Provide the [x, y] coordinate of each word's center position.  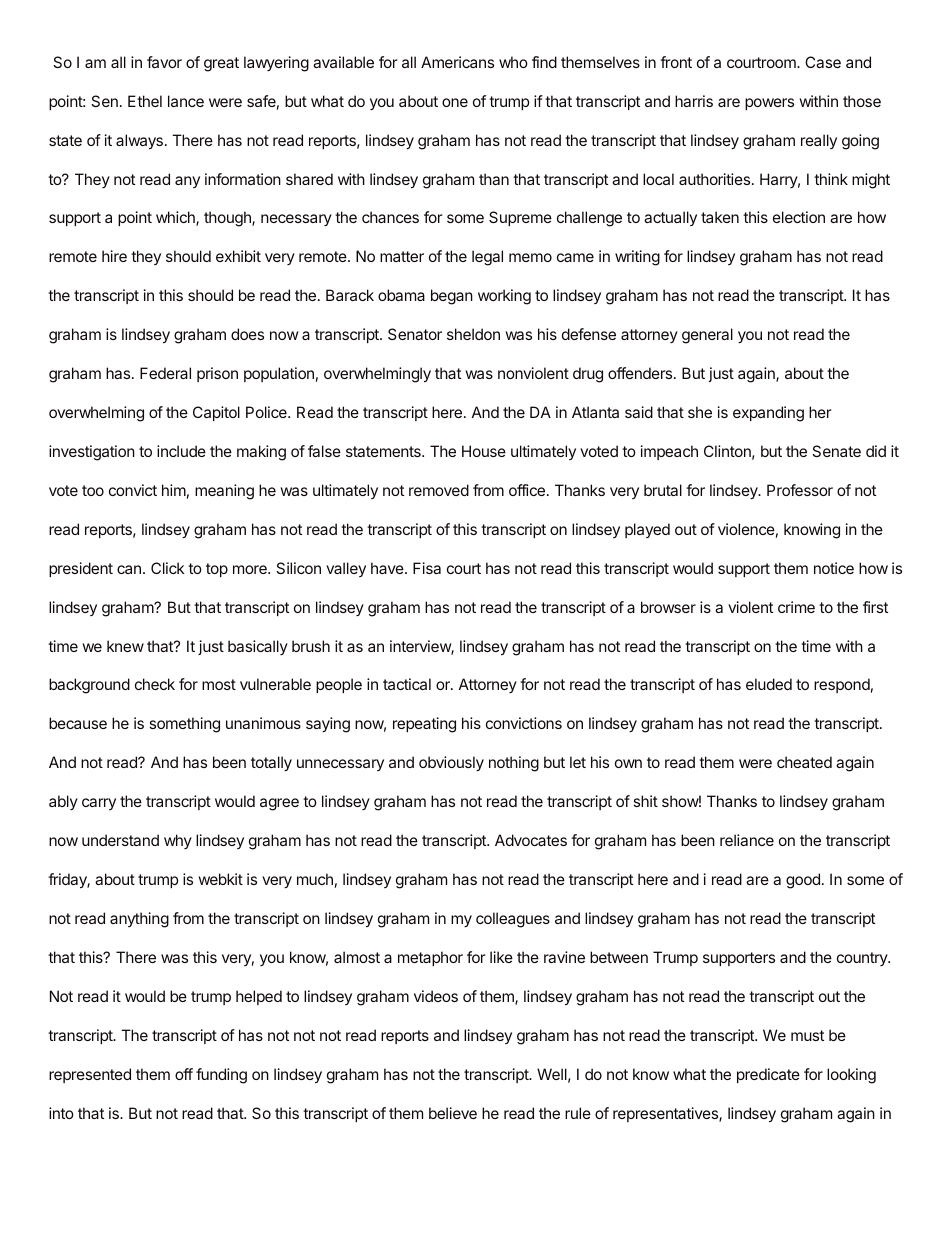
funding [221, 1076]
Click [168, 568]
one [455, 102]
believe [453, 1113]
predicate [768, 1075]
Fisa [427, 568]
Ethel [145, 101]
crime [796, 607]
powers [769, 104]
